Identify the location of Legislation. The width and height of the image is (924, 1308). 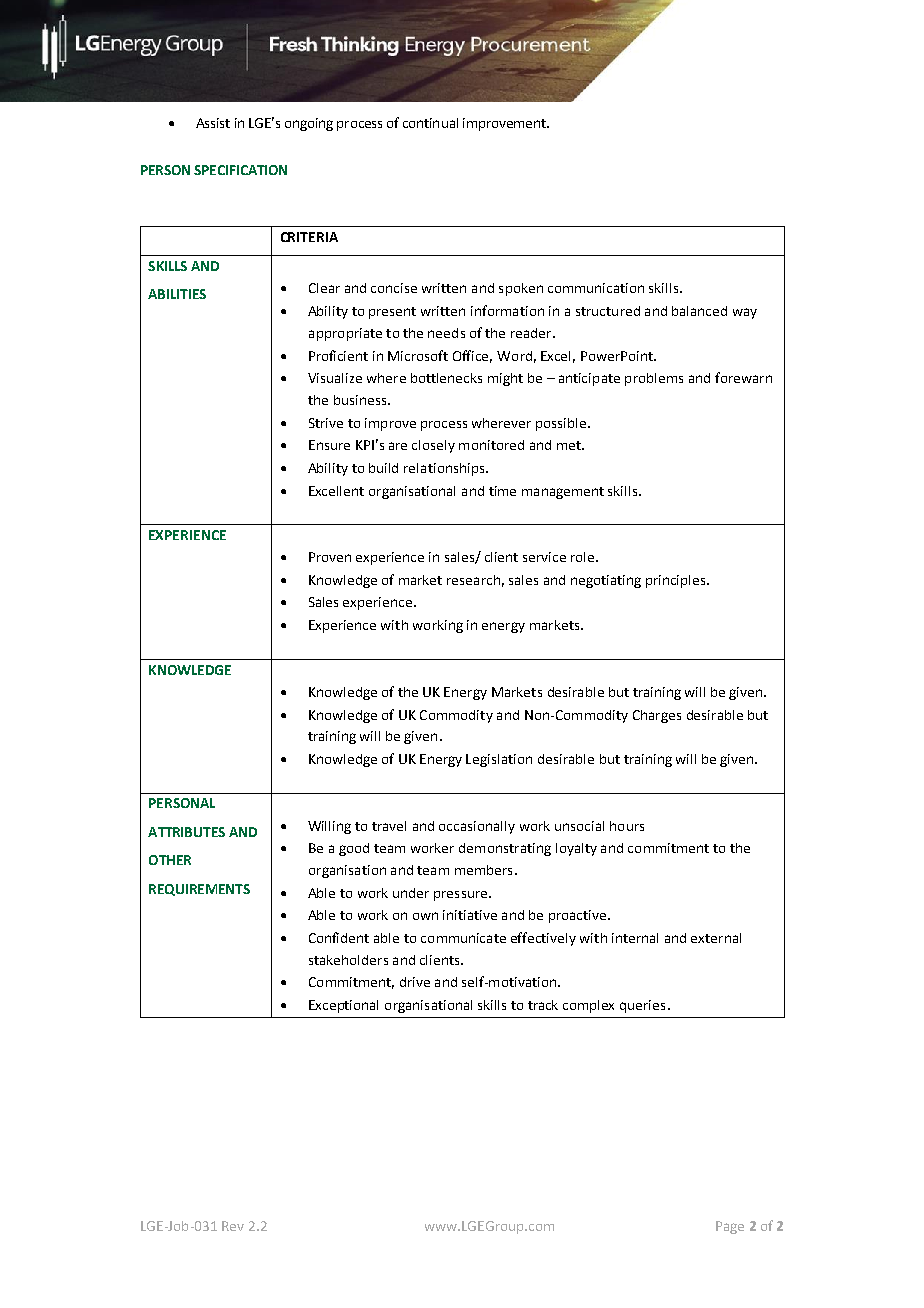
(499, 760).
